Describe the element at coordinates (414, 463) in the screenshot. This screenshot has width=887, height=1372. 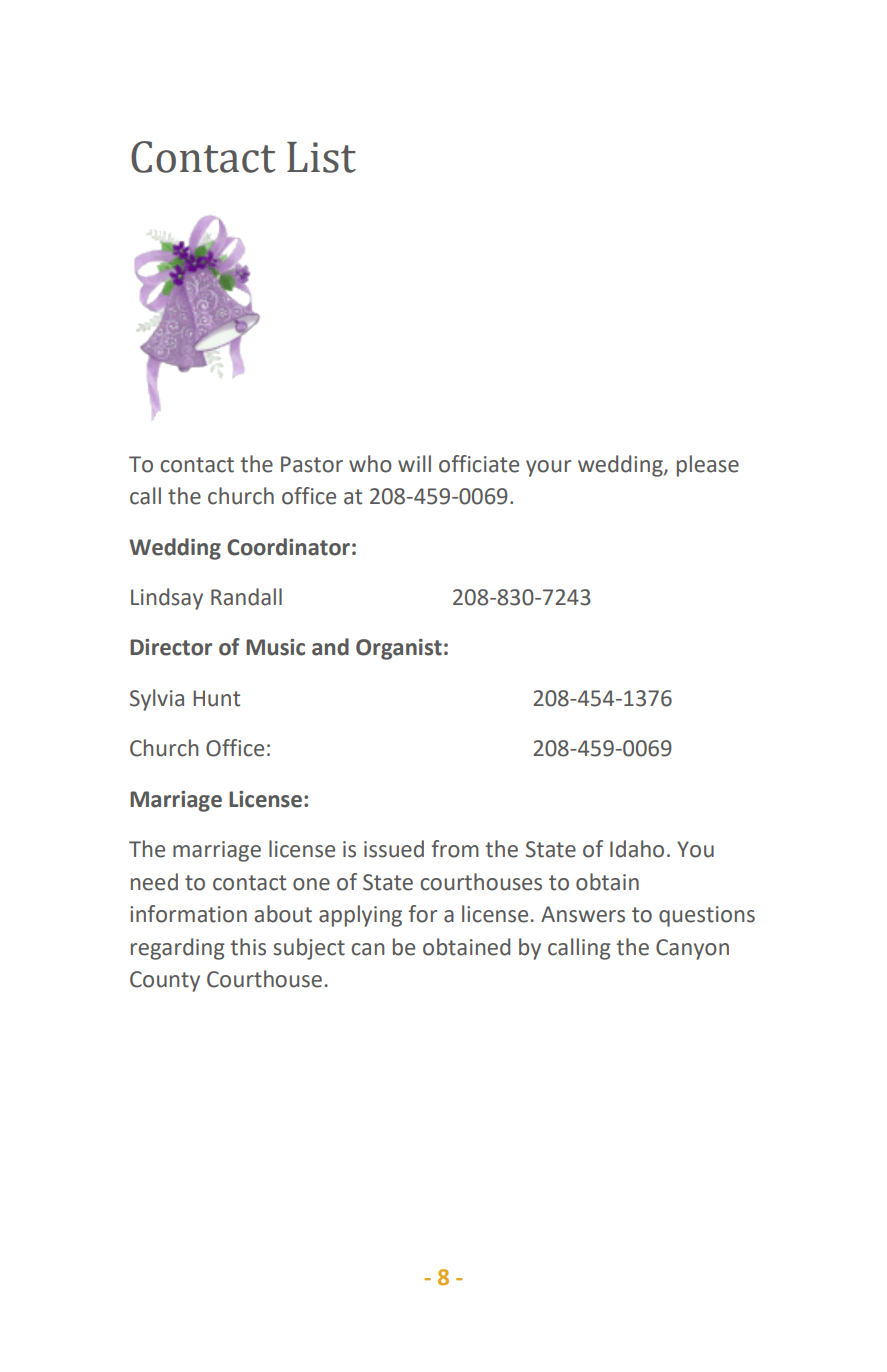
I see `will` at that location.
